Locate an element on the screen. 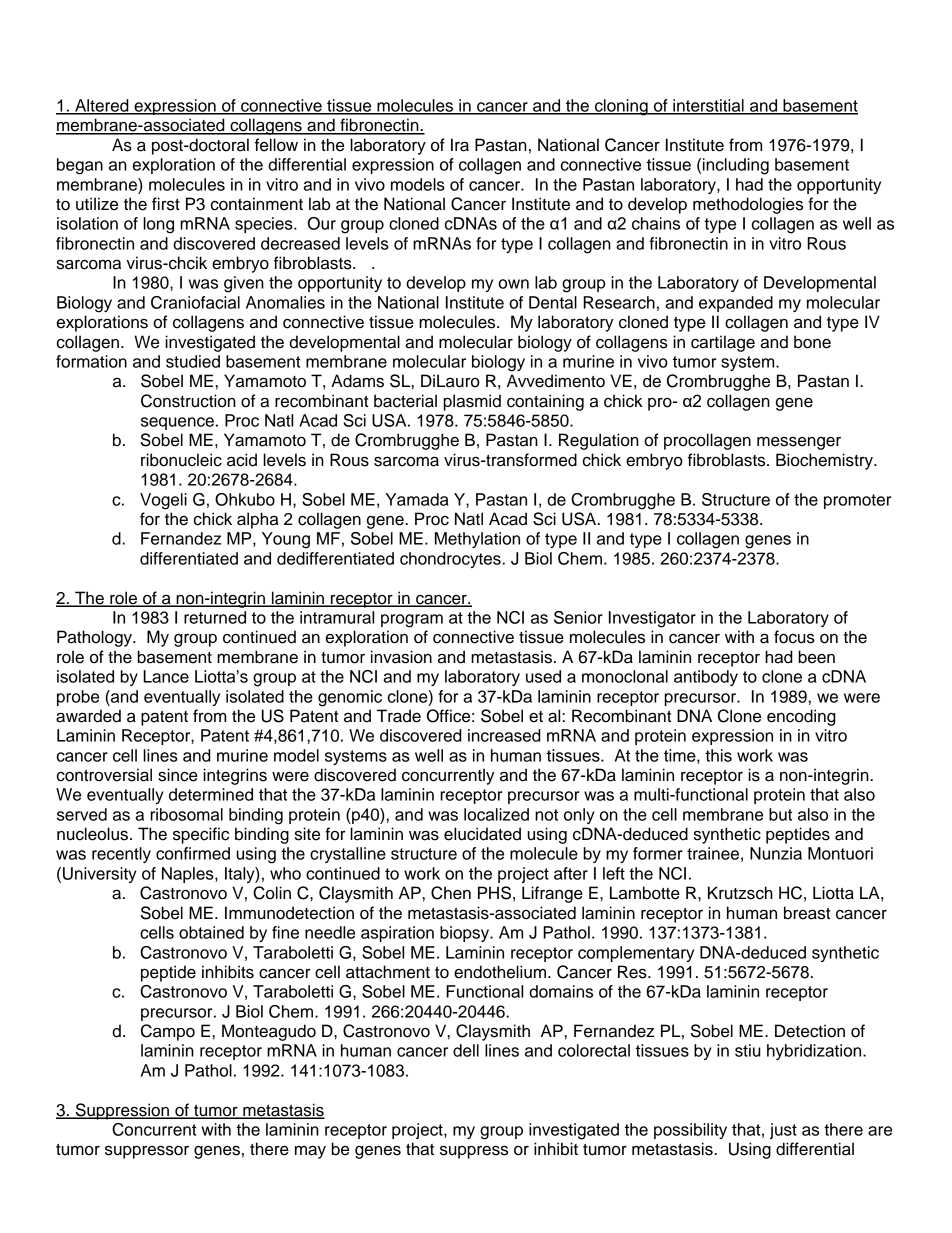 The image size is (952, 1233). returned is located at coordinates (215, 617).
